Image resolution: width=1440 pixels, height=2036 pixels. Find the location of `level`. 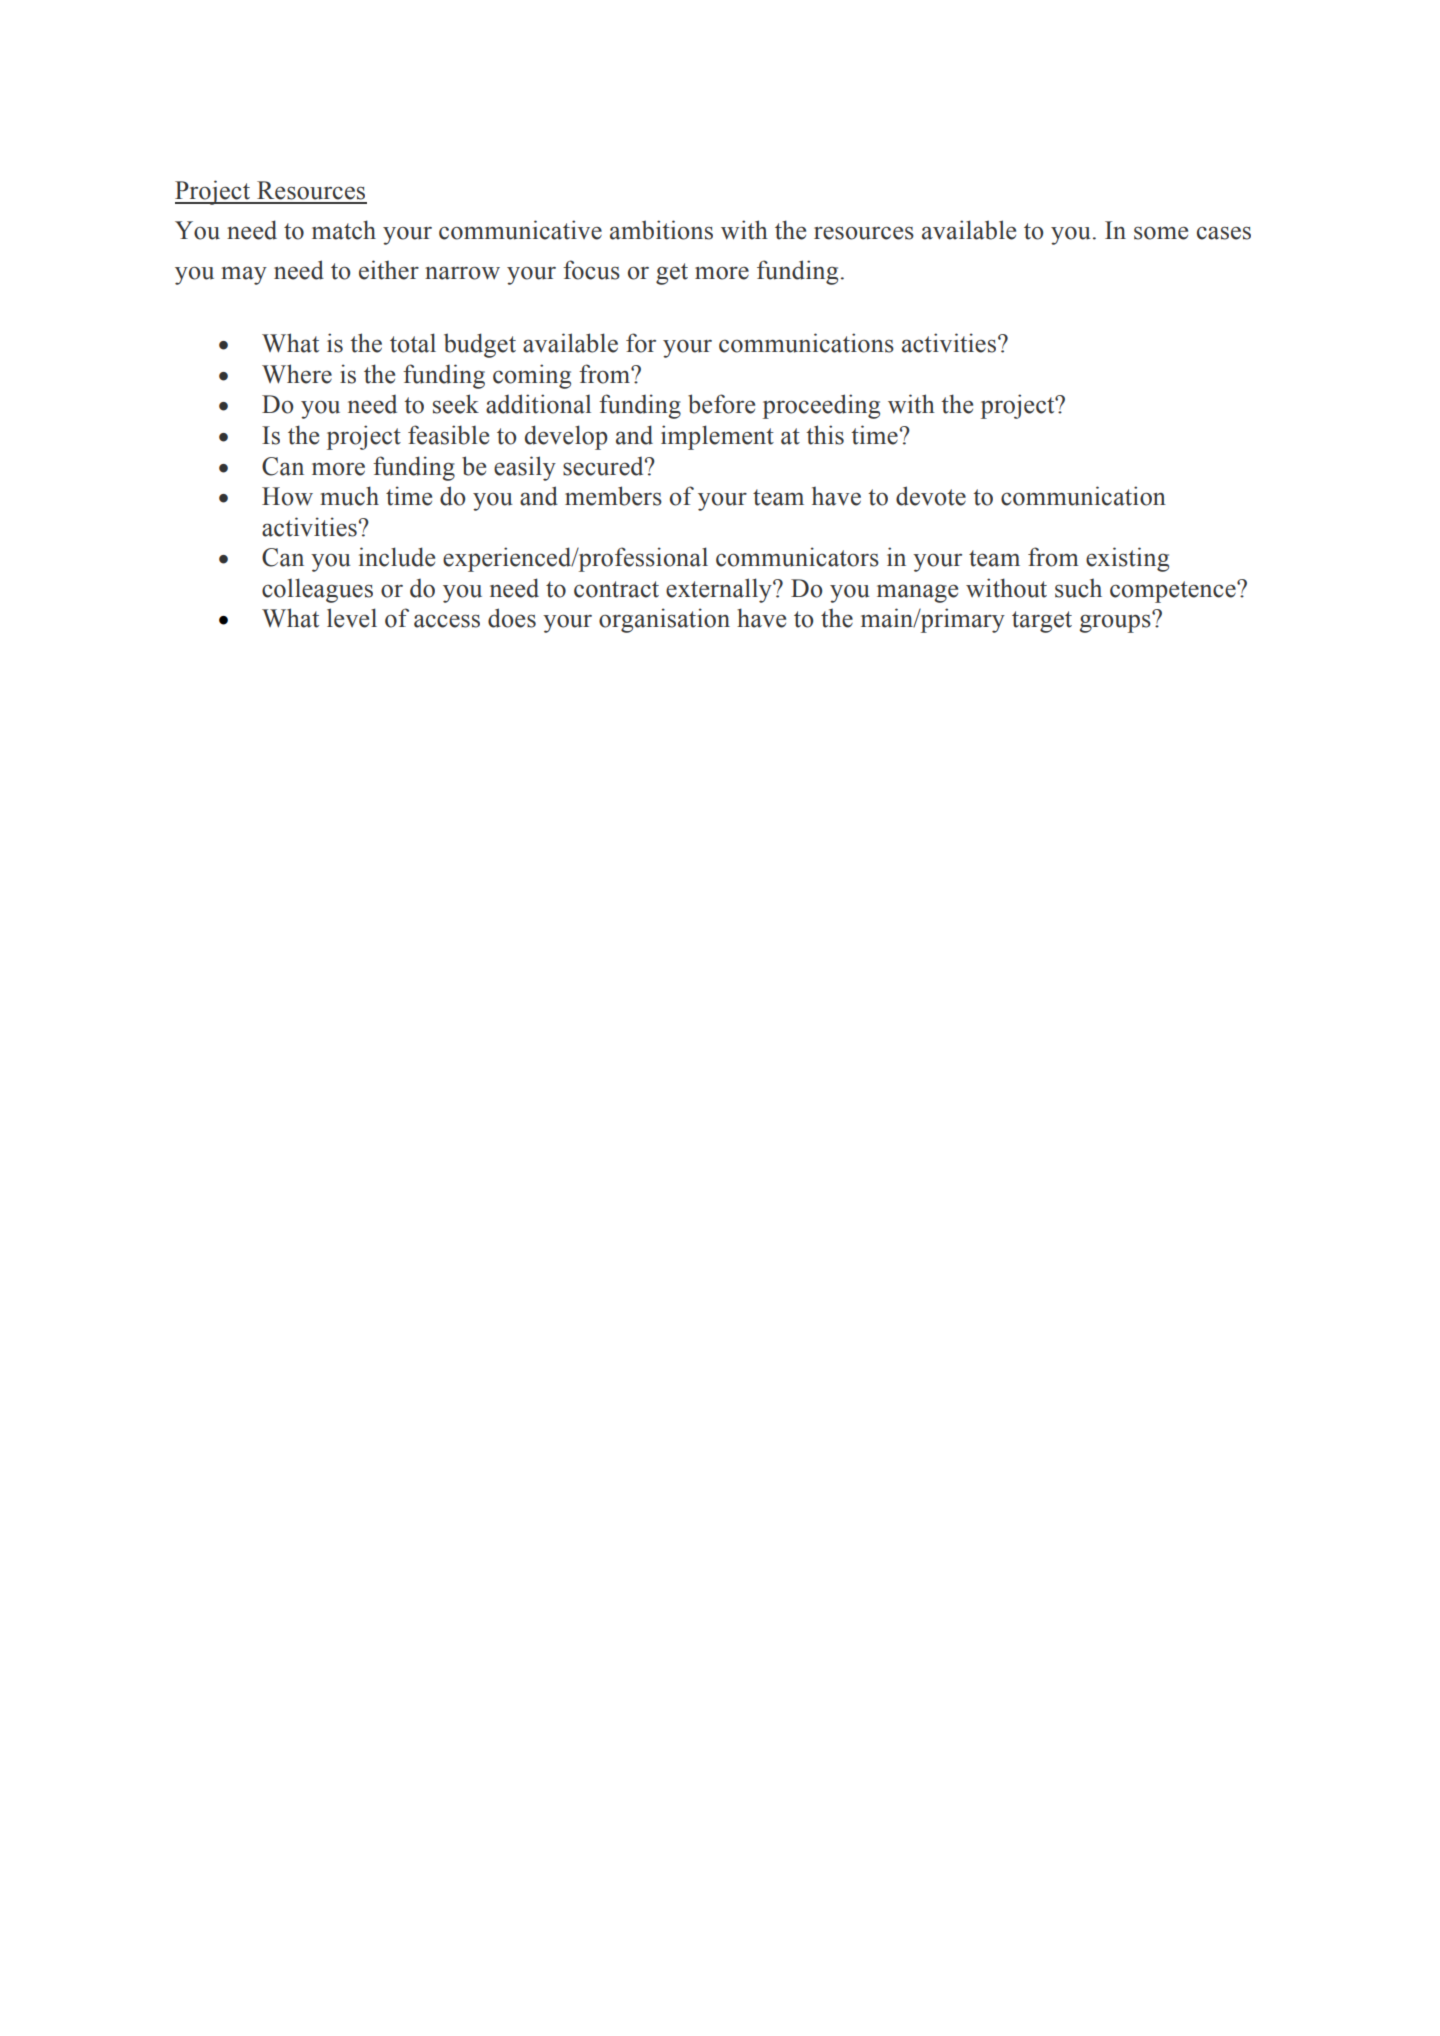

level is located at coordinates (352, 618).
